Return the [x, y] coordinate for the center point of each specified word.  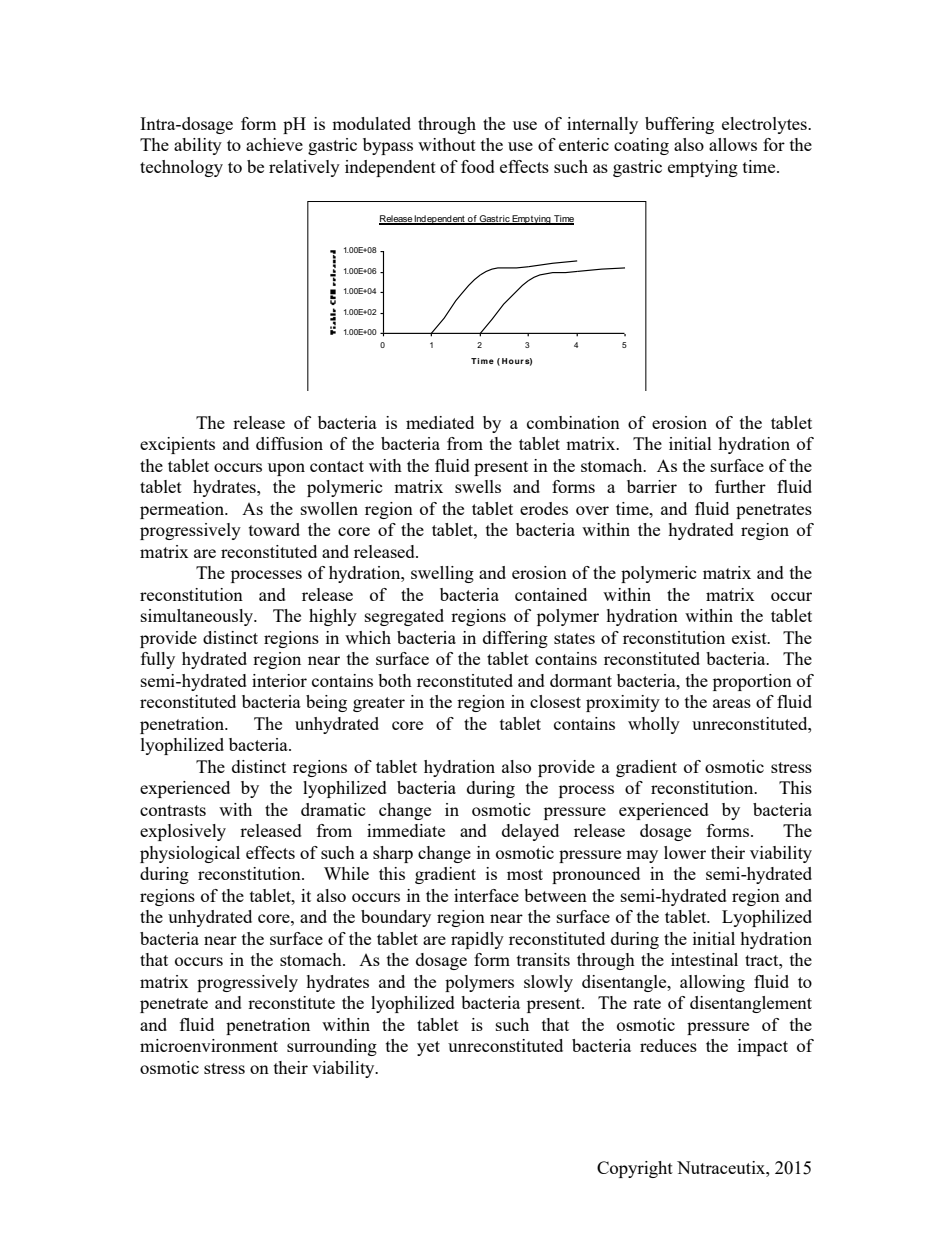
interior [279, 680]
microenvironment [209, 1045]
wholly [654, 725]
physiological [190, 854]
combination [573, 422]
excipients [177, 445]
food [478, 166]
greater [379, 704]
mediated [440, 422]
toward [274, 529]
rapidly [477, 940]
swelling [442, 574]
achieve [274, 144]
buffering [679, 125]
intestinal [704, 959]
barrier [652, 486]
